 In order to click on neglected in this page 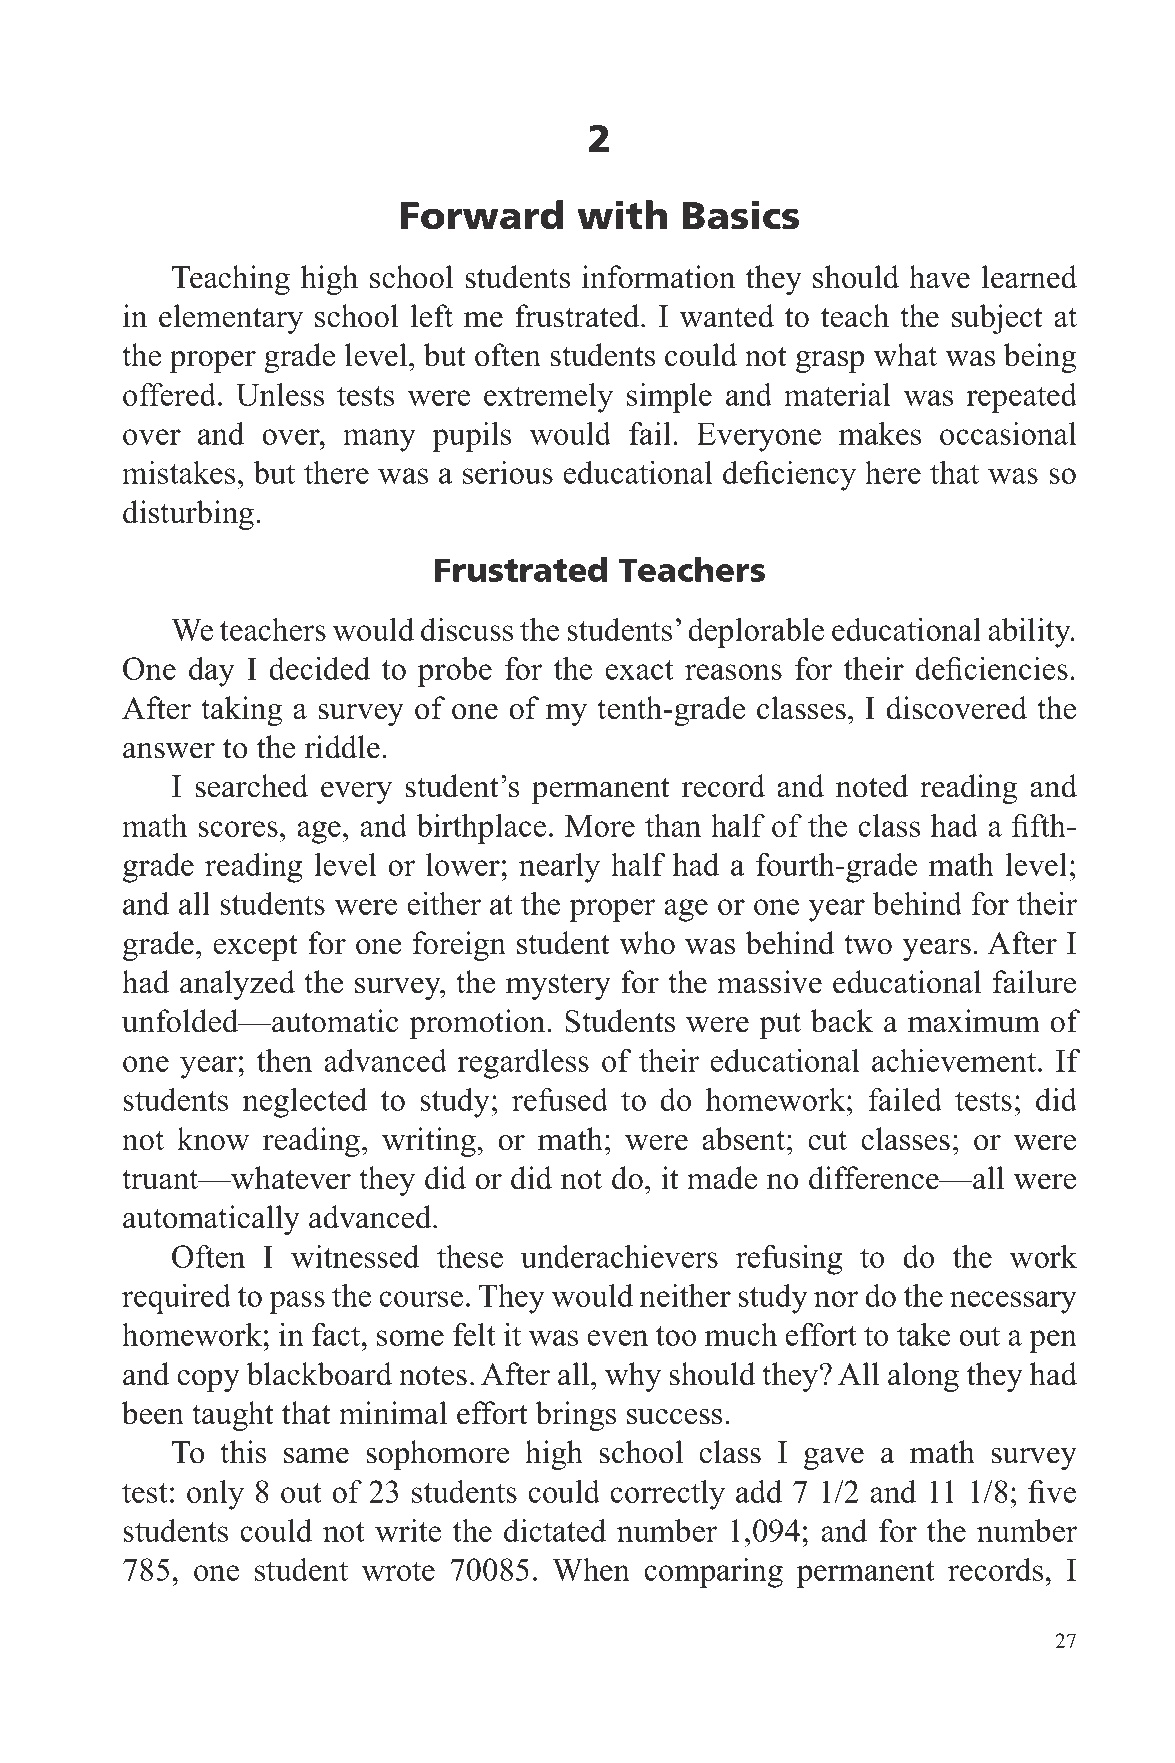, I will do `click(305, 1103)`.
